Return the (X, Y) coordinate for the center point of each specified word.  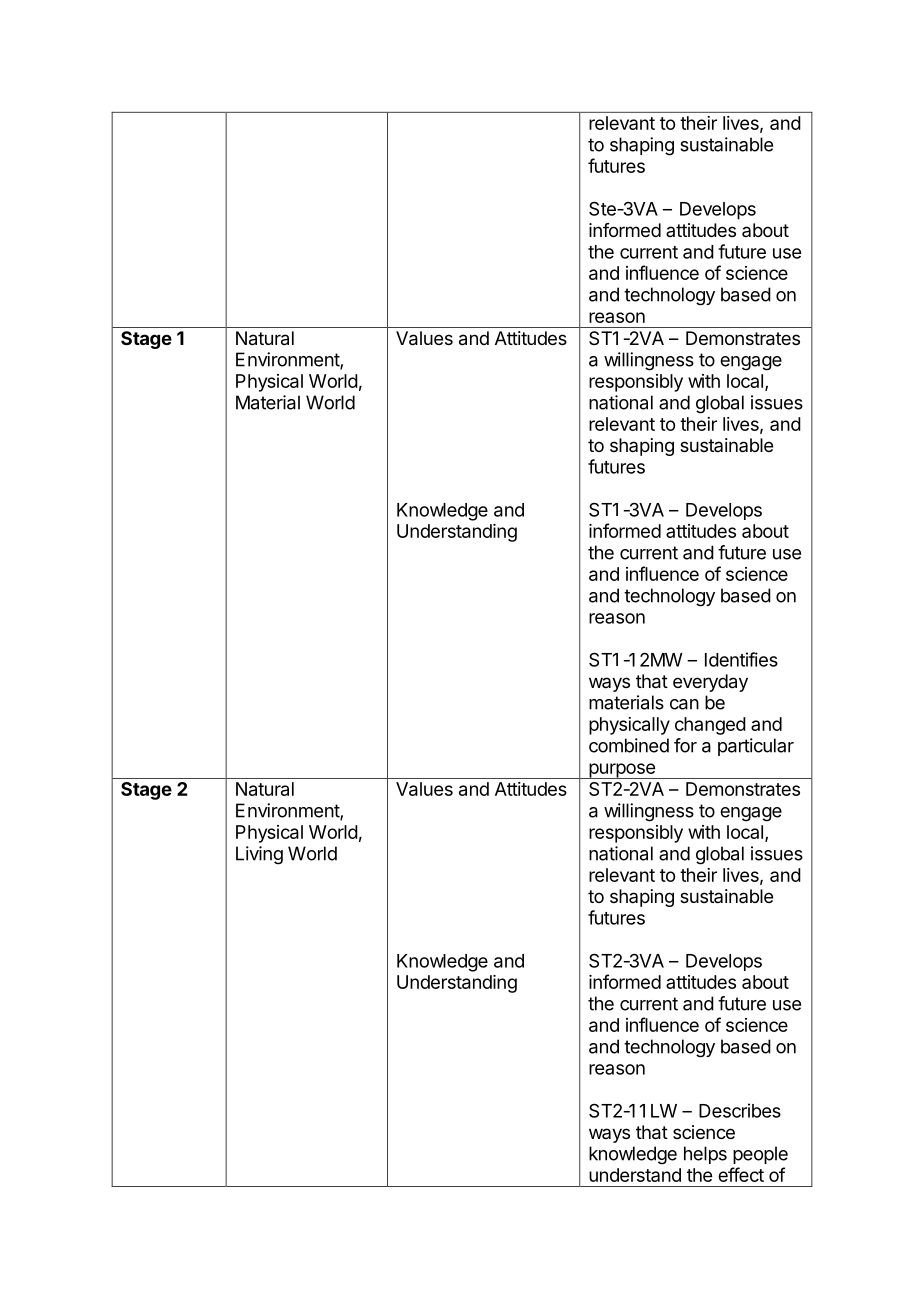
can (684, 704)
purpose (622, 771)
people (760, 1155)
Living (259, 855)
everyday (710, 683)
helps (705, 1155)
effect (741, 1174)
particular (756, 747)
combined (629, 745)
